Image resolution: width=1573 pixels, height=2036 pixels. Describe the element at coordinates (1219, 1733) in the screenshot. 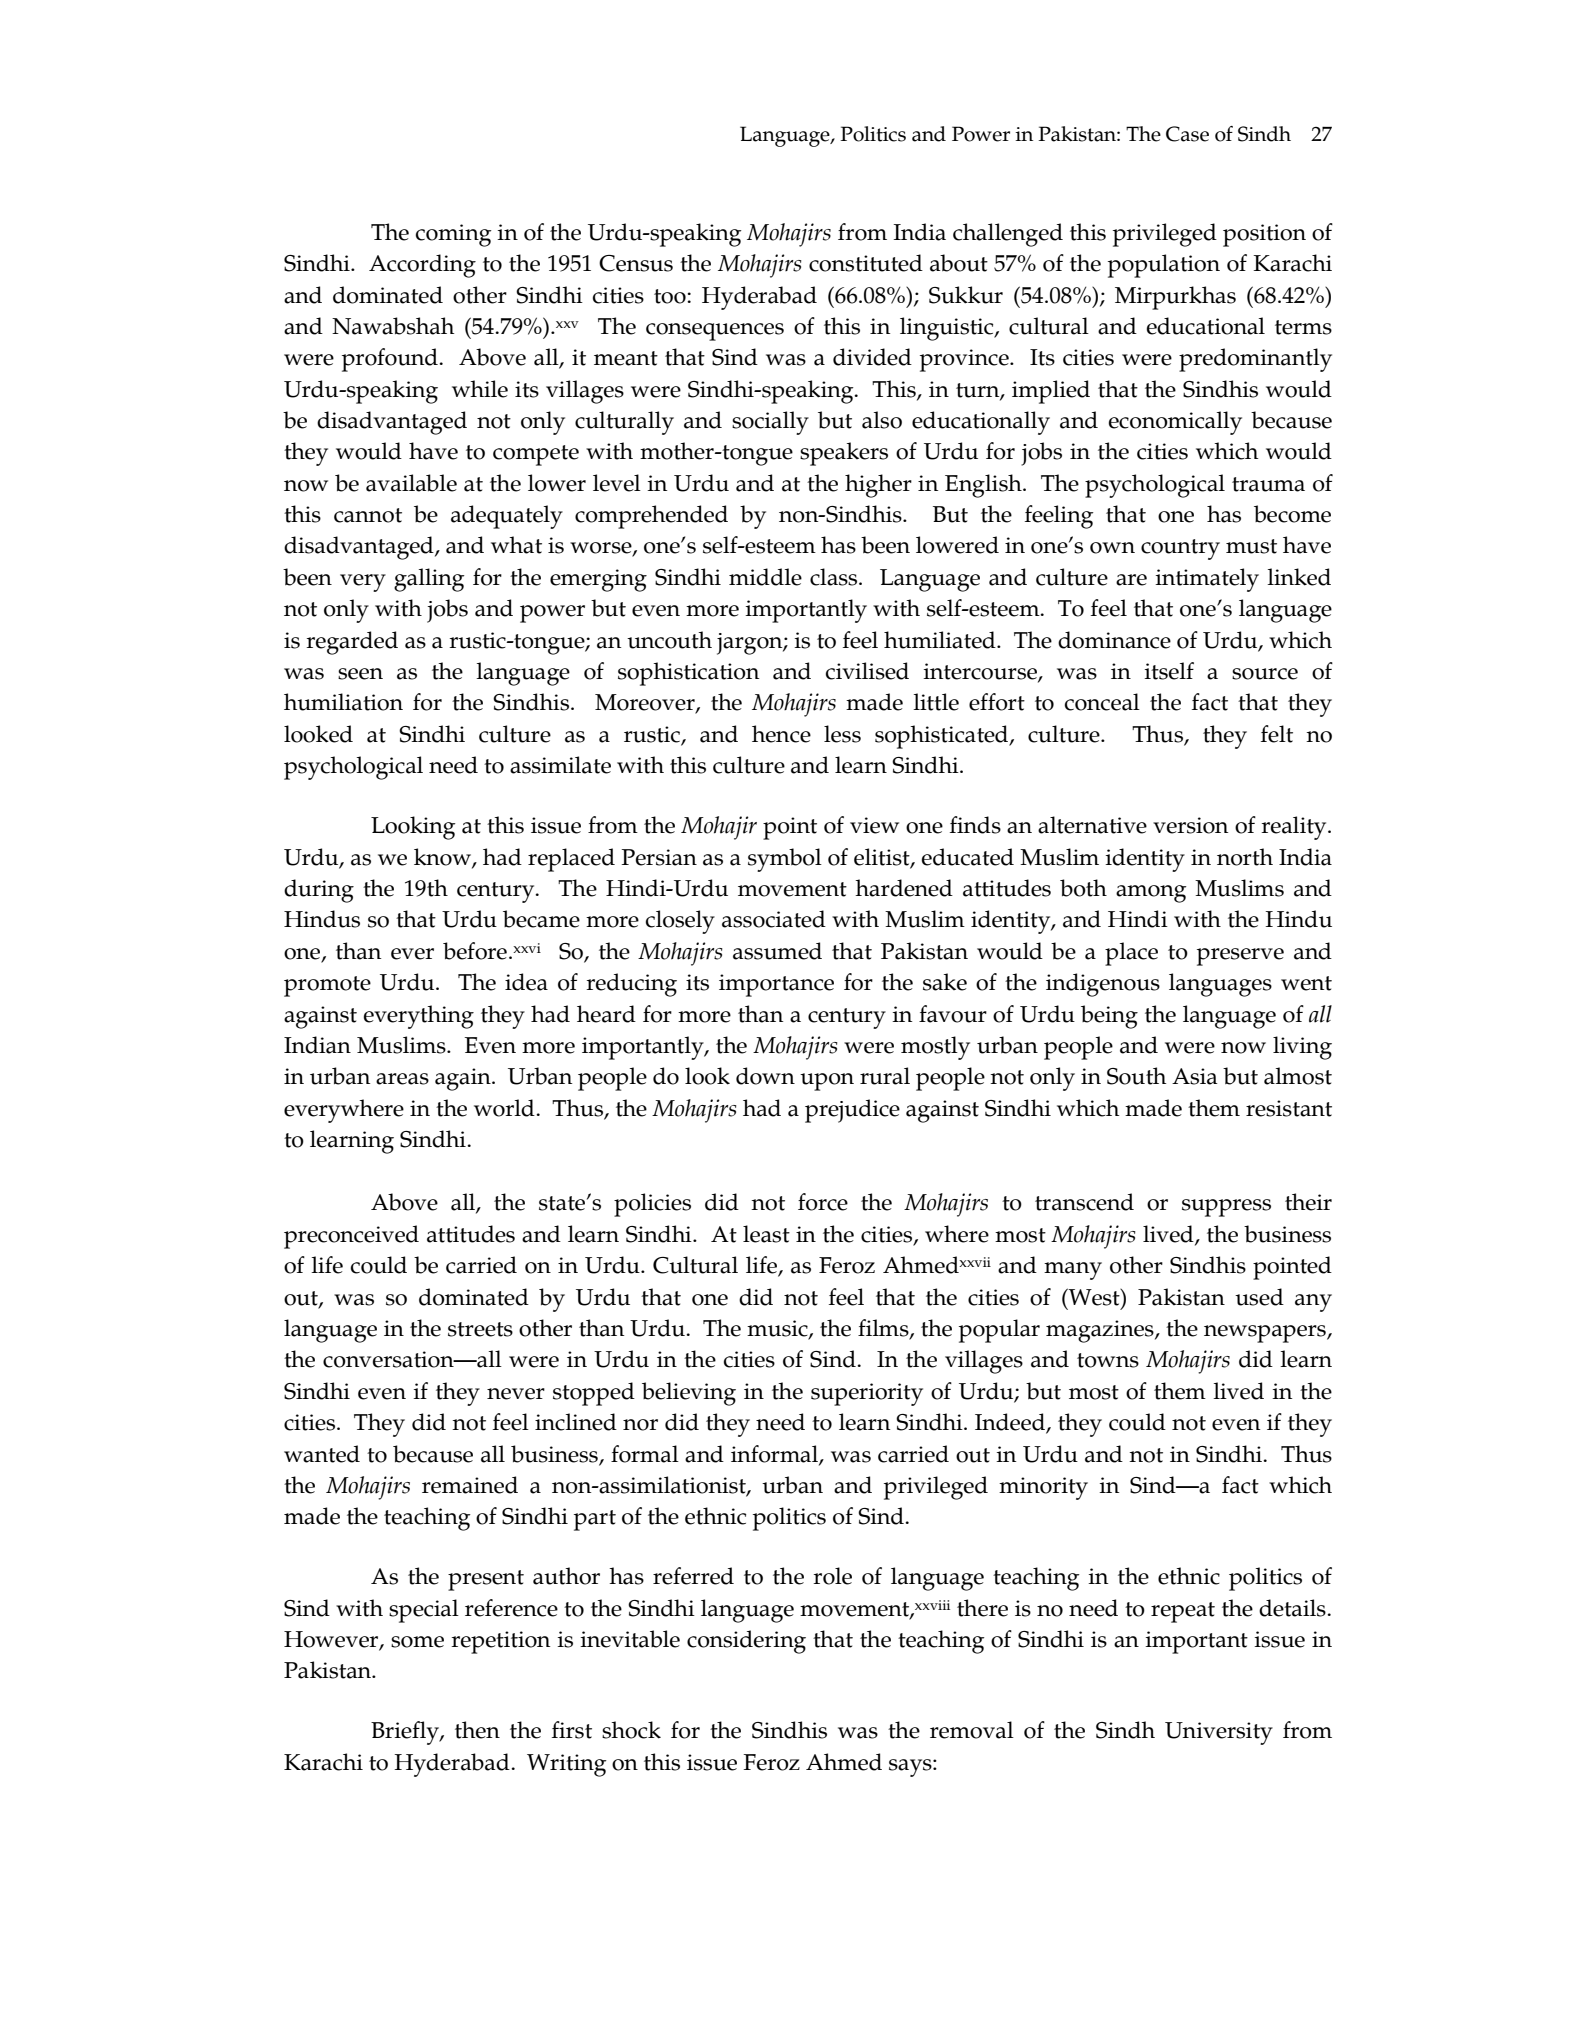

I see `University` at that location.
